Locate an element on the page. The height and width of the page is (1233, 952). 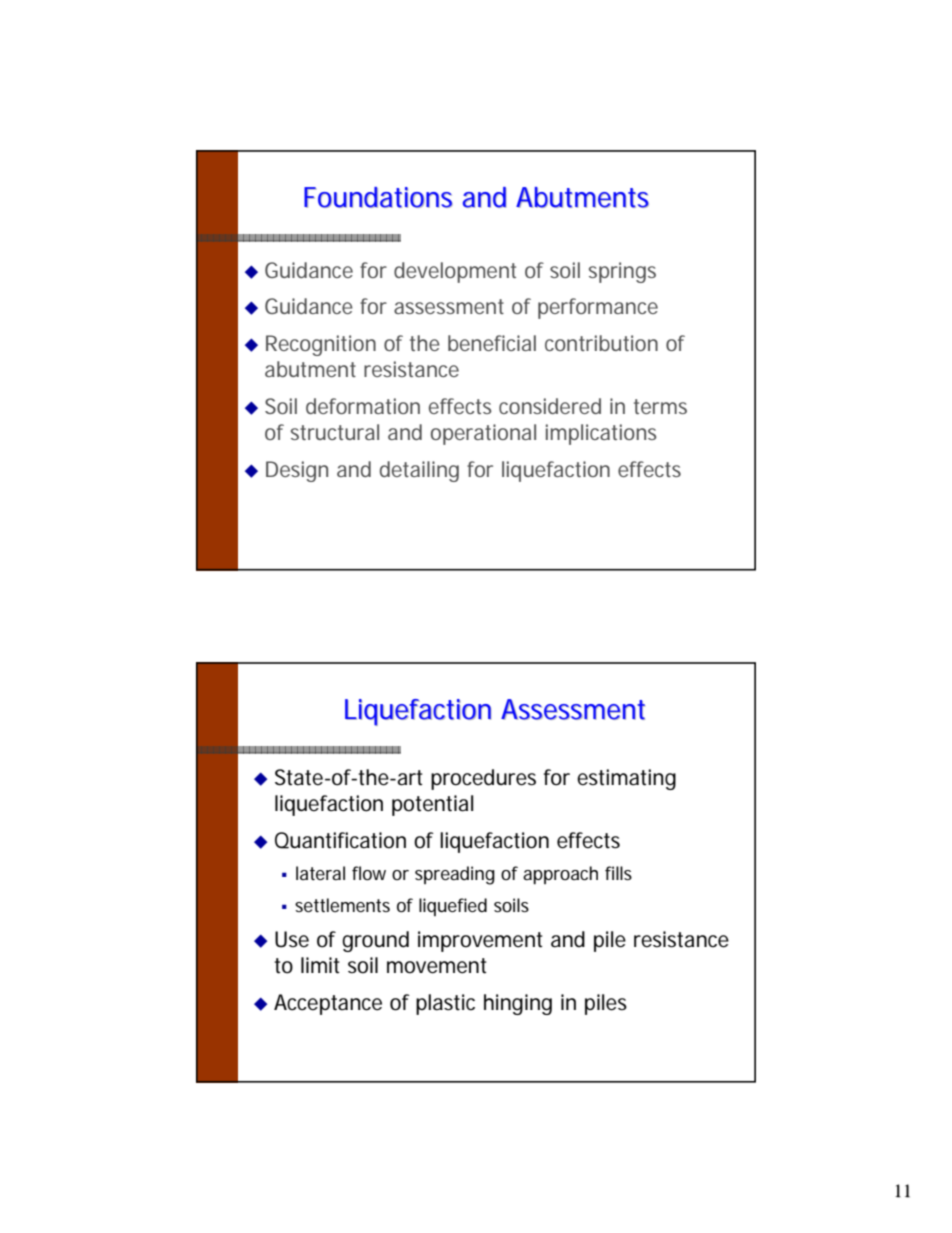
hinging is located at coordinates (518, 1004).
